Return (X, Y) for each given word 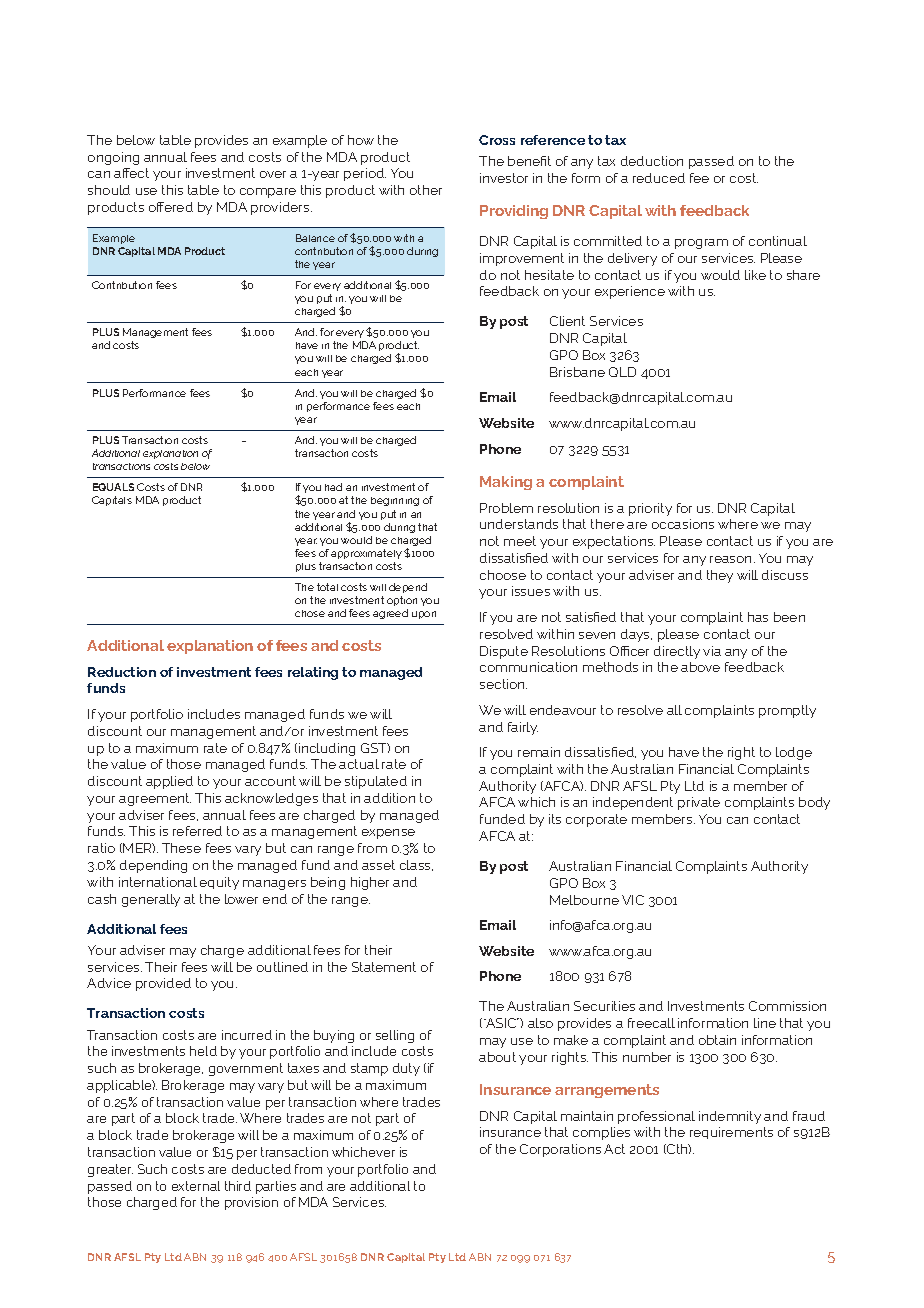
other (426, 190)
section (503, 684)
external (196, 1186)
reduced (659, 178)
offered (171, 207)
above (700, 667)
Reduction (122, 672)
